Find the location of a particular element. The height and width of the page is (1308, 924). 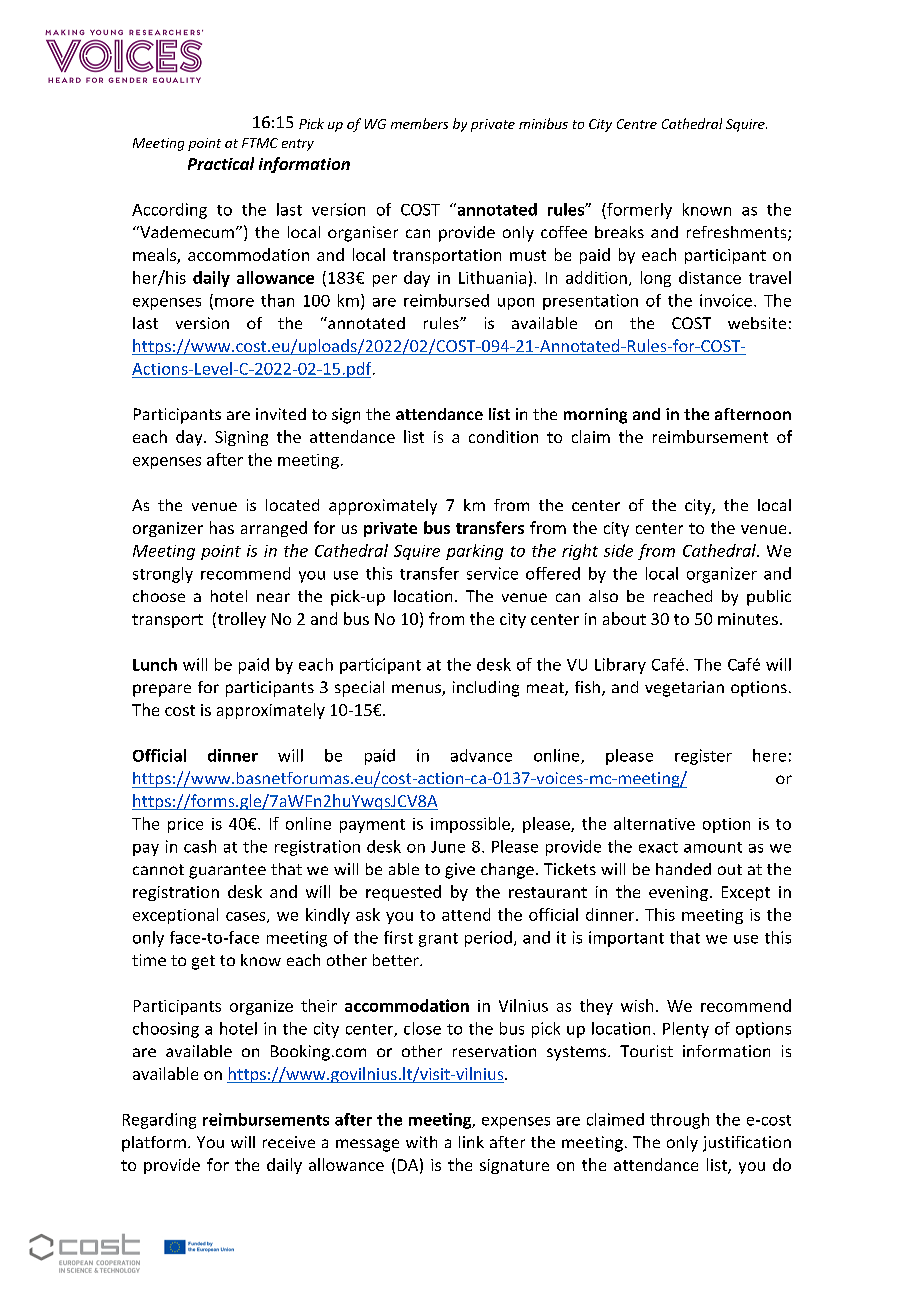

guarantee is located at coordinates (227, 871).
